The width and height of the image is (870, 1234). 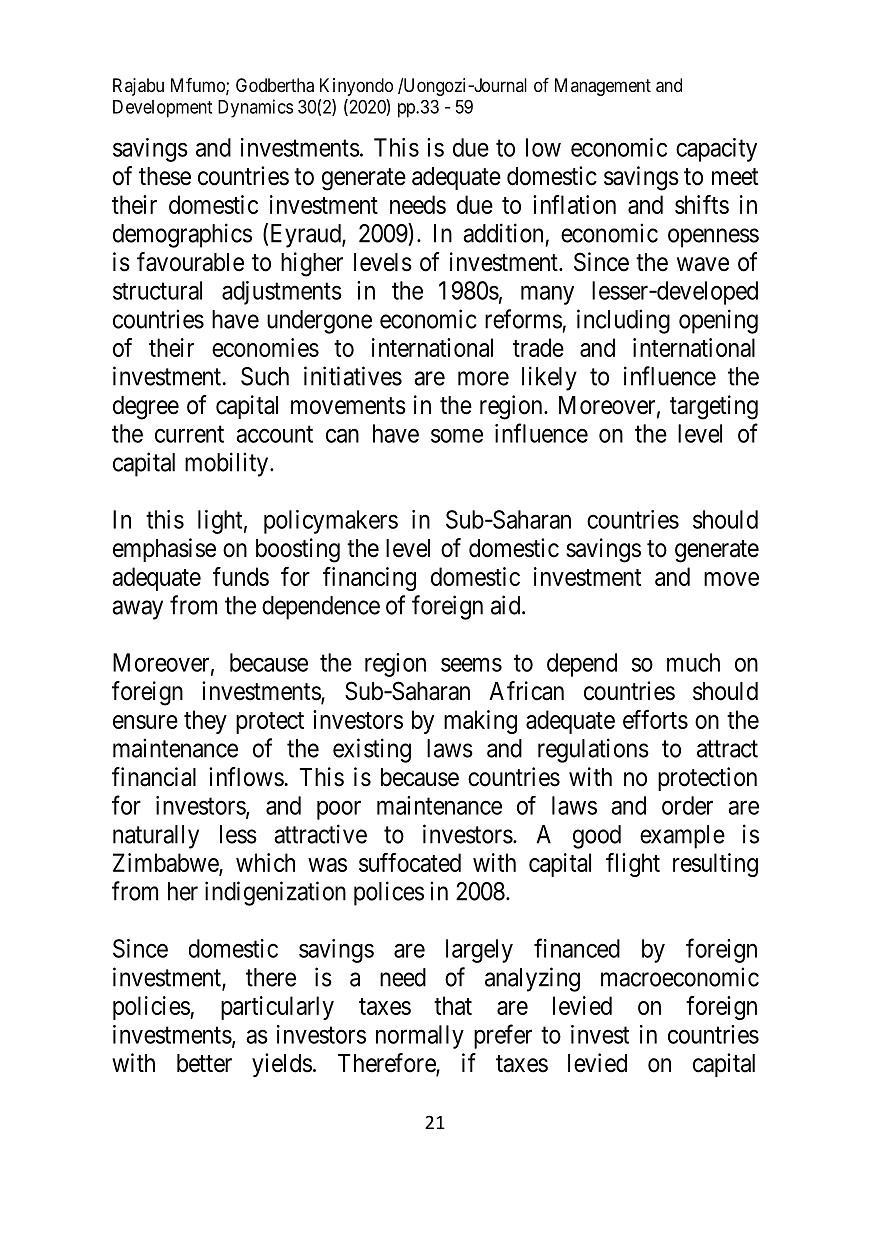 I want to click on normally, so click(x=420, y=1037).
